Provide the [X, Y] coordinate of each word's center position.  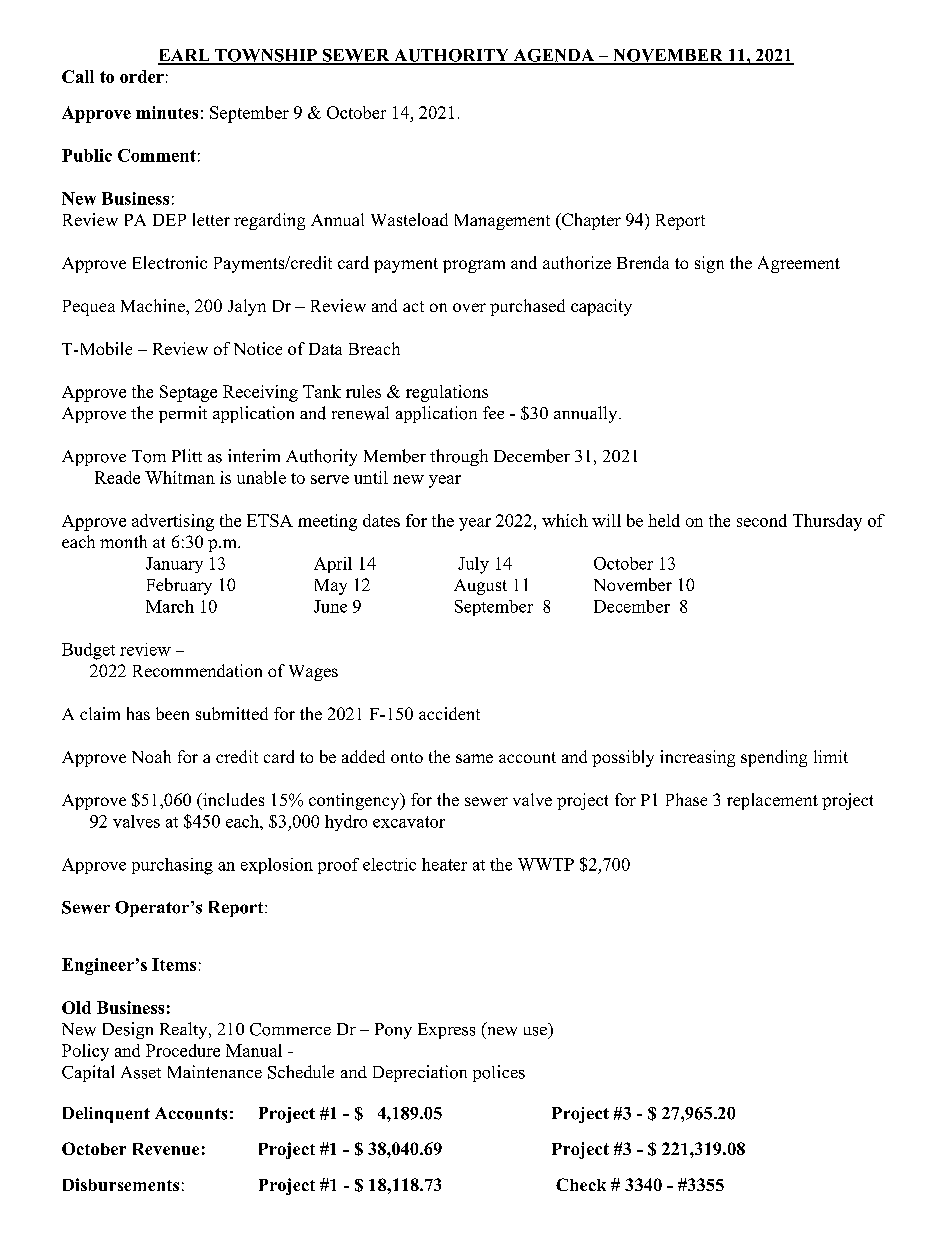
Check [581, 1184]
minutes [167, 112]
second [762, 520]
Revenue [166, 1149]
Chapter [590, 221]
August [480, 587]
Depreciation [420, 1073]
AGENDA [554, 56]
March [170, 606]
